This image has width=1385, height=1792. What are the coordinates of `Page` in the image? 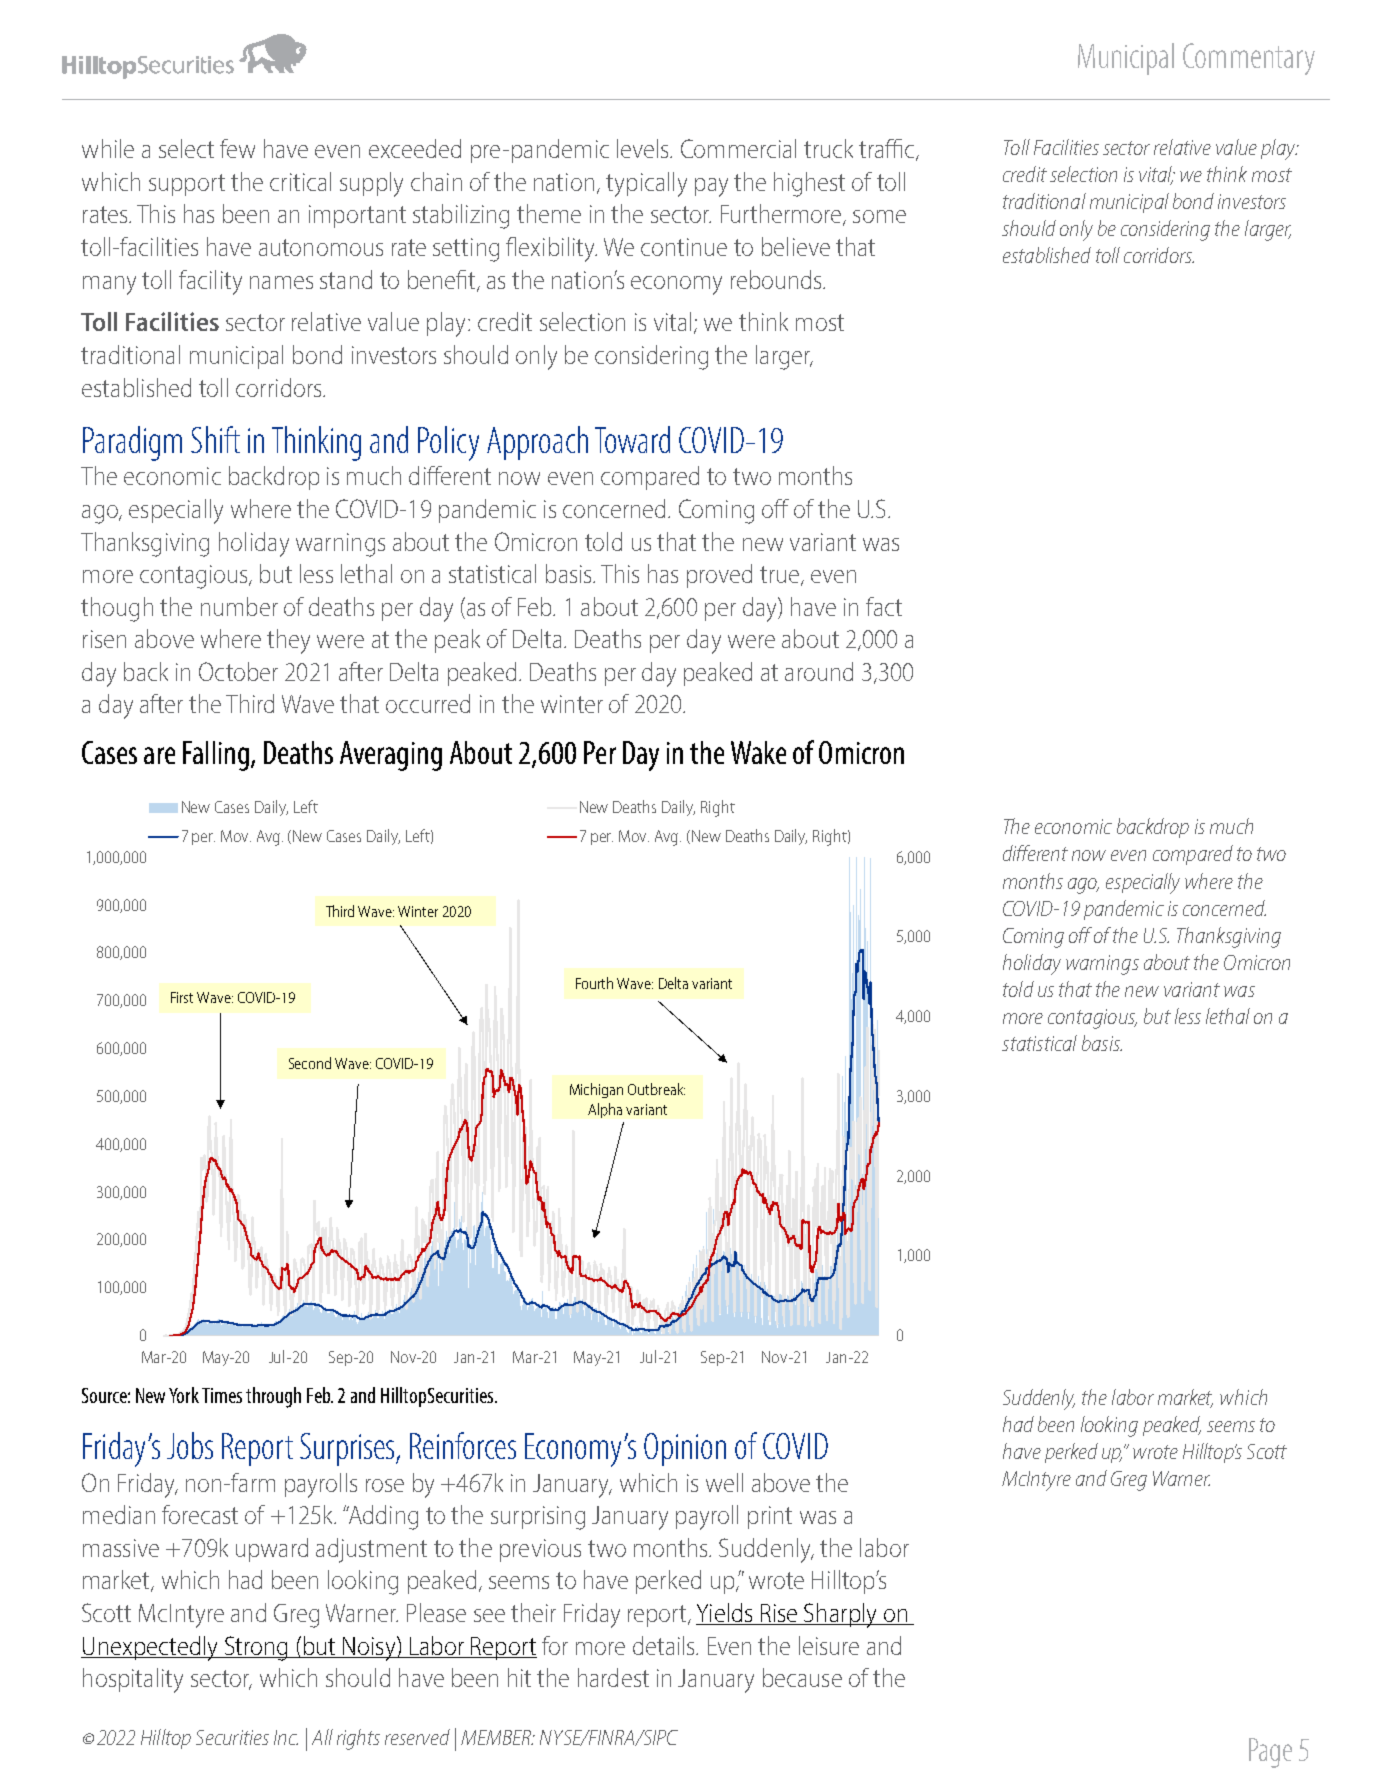 It's located at (1270, 1753).
